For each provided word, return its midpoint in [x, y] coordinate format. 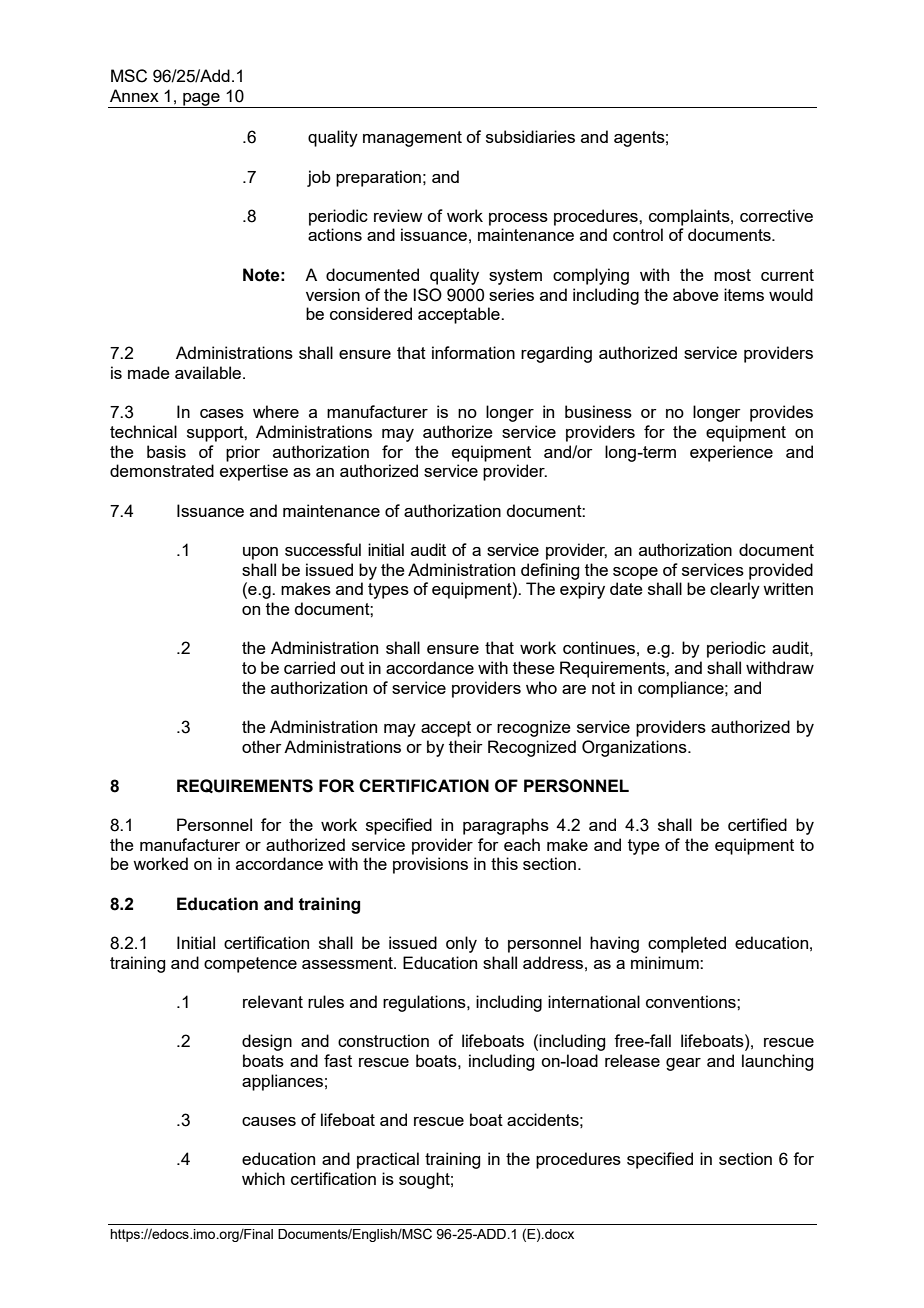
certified [757, 824]
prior [243, 453]
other [262, 746]
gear [683, 1064]
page [201, 100]
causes [269, 1121]
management [412, 139]
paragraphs [506, 826]
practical [388, 1160]
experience [731, 453]
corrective [776, 215]
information [473, 352]
